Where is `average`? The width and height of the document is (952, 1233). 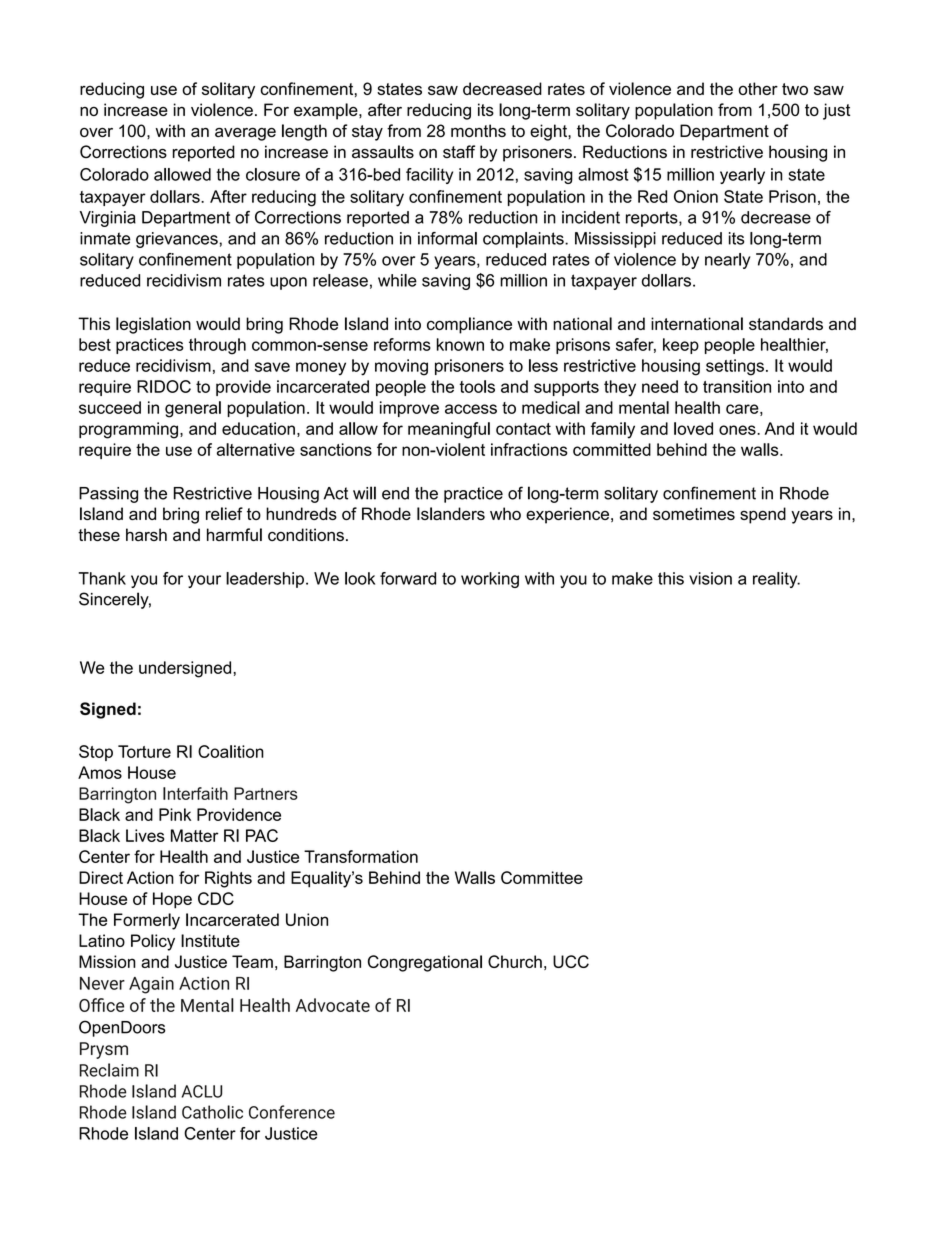
average is located at coordinates (245, 134).
